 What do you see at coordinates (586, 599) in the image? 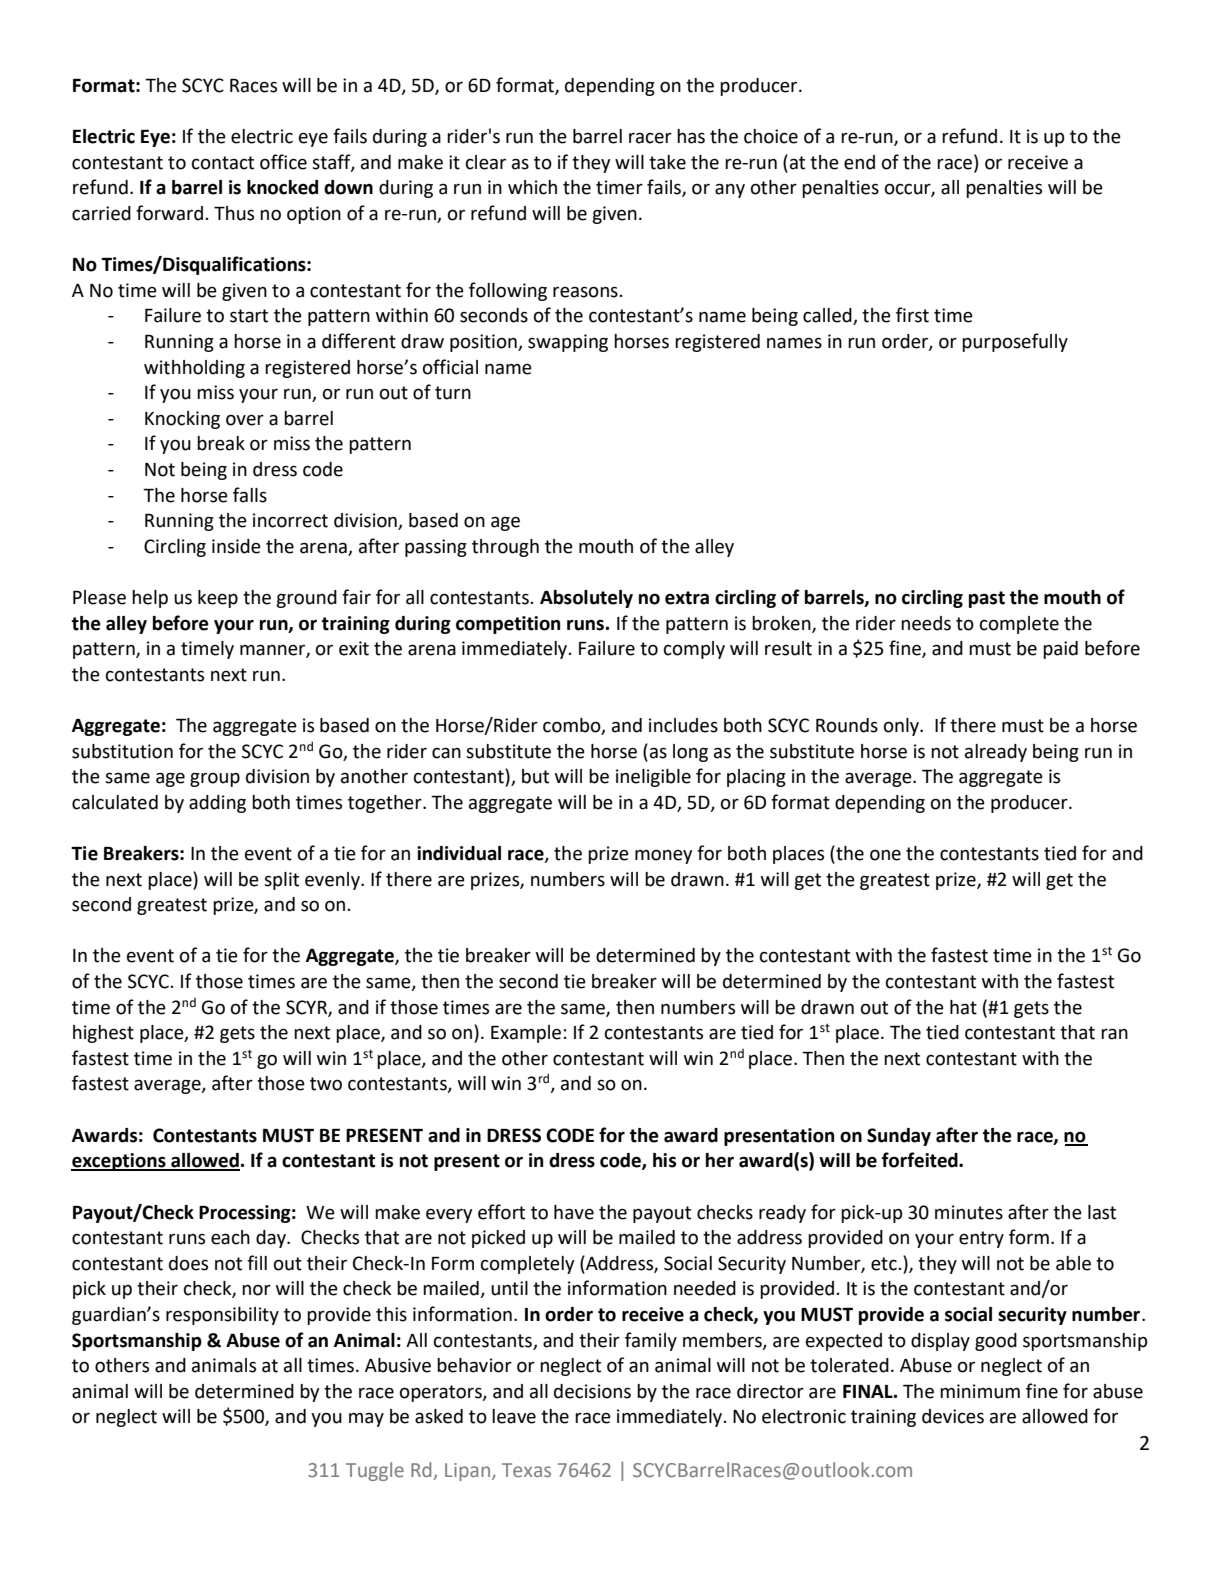
I see `Absolutely` at bounding box center [586, 599].
